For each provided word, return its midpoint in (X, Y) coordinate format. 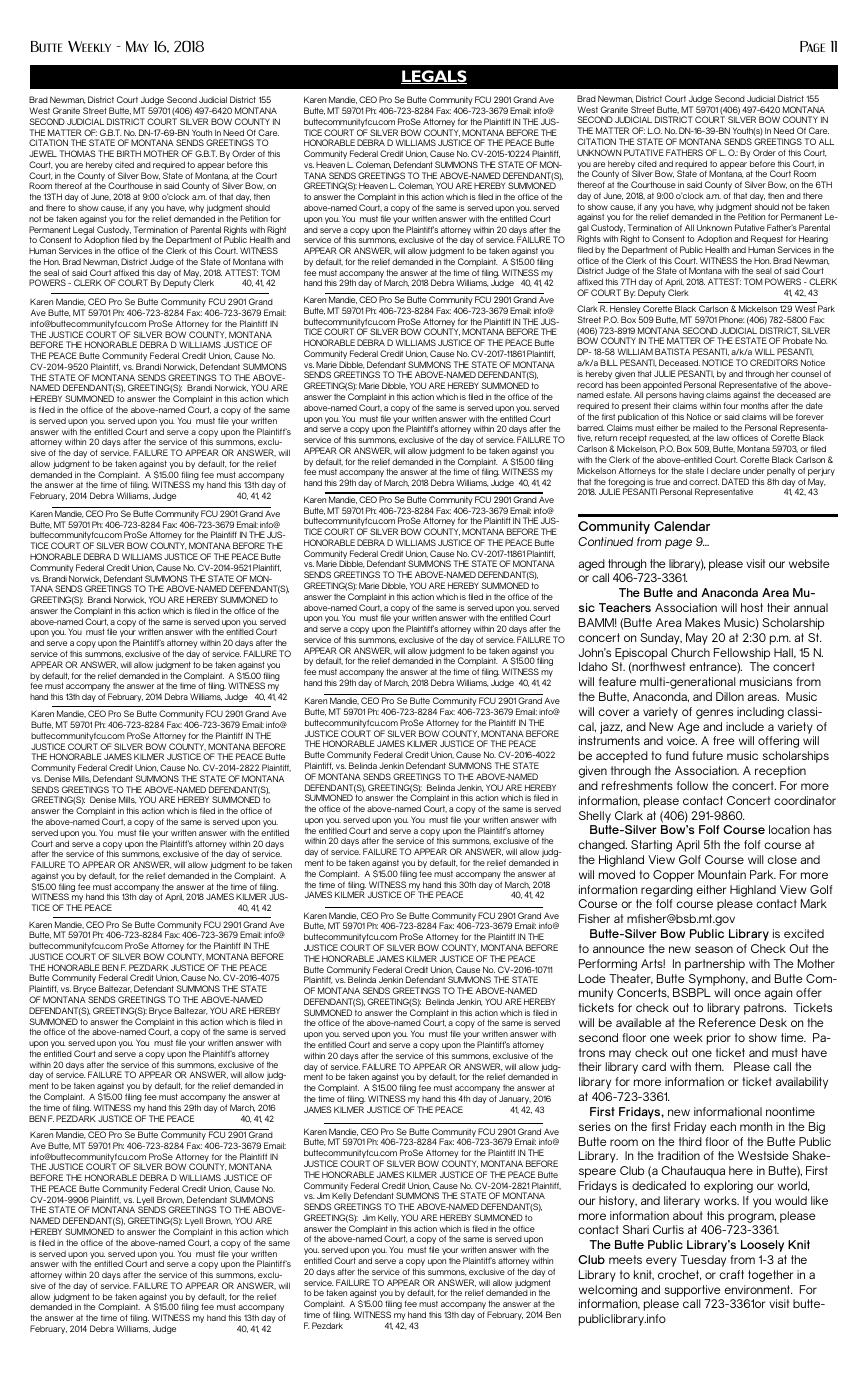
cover (613, 712)
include (745, 726)
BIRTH (129, 153)
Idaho (593, 666)
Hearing (813, 241)
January (515, 1101)
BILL (609, 362)
